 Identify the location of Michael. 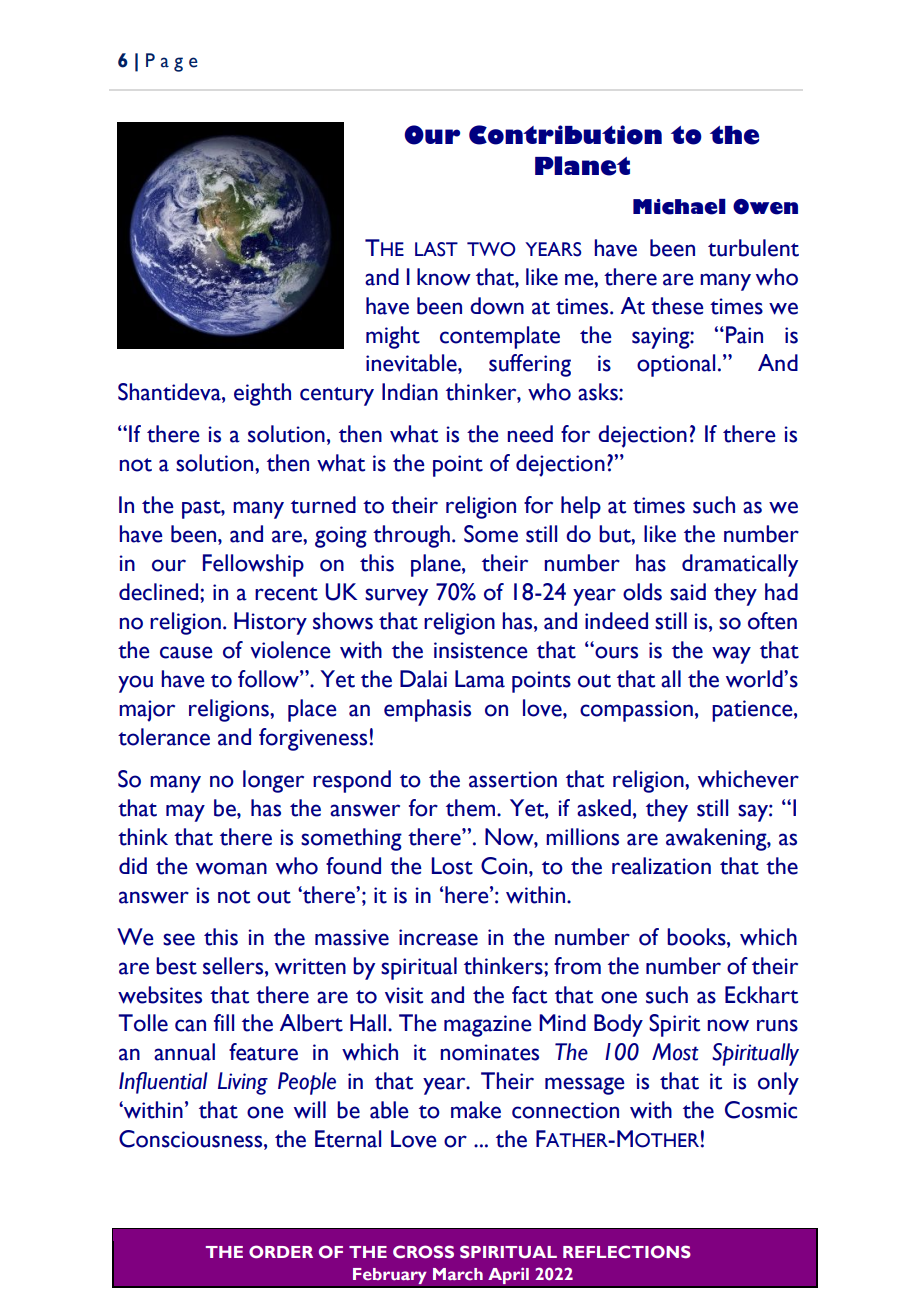
(679, 207).
